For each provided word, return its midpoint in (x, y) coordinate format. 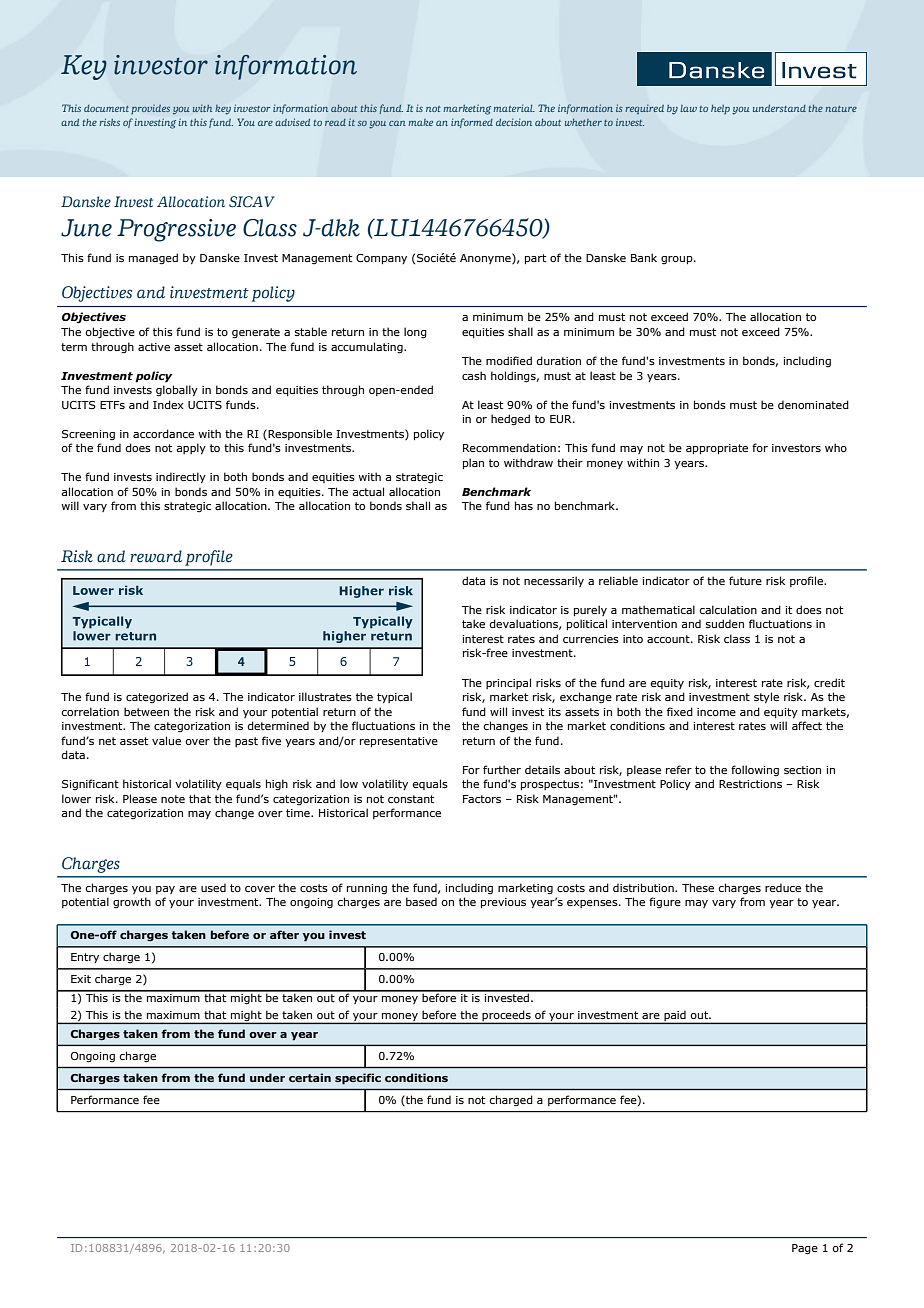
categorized (157, 697)
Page (805, 1249)
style (766, 697)
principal (508, 683)
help (720, 109)
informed (472, 123)
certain (310, 1077)
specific (358, 1079)
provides (150, 109)
